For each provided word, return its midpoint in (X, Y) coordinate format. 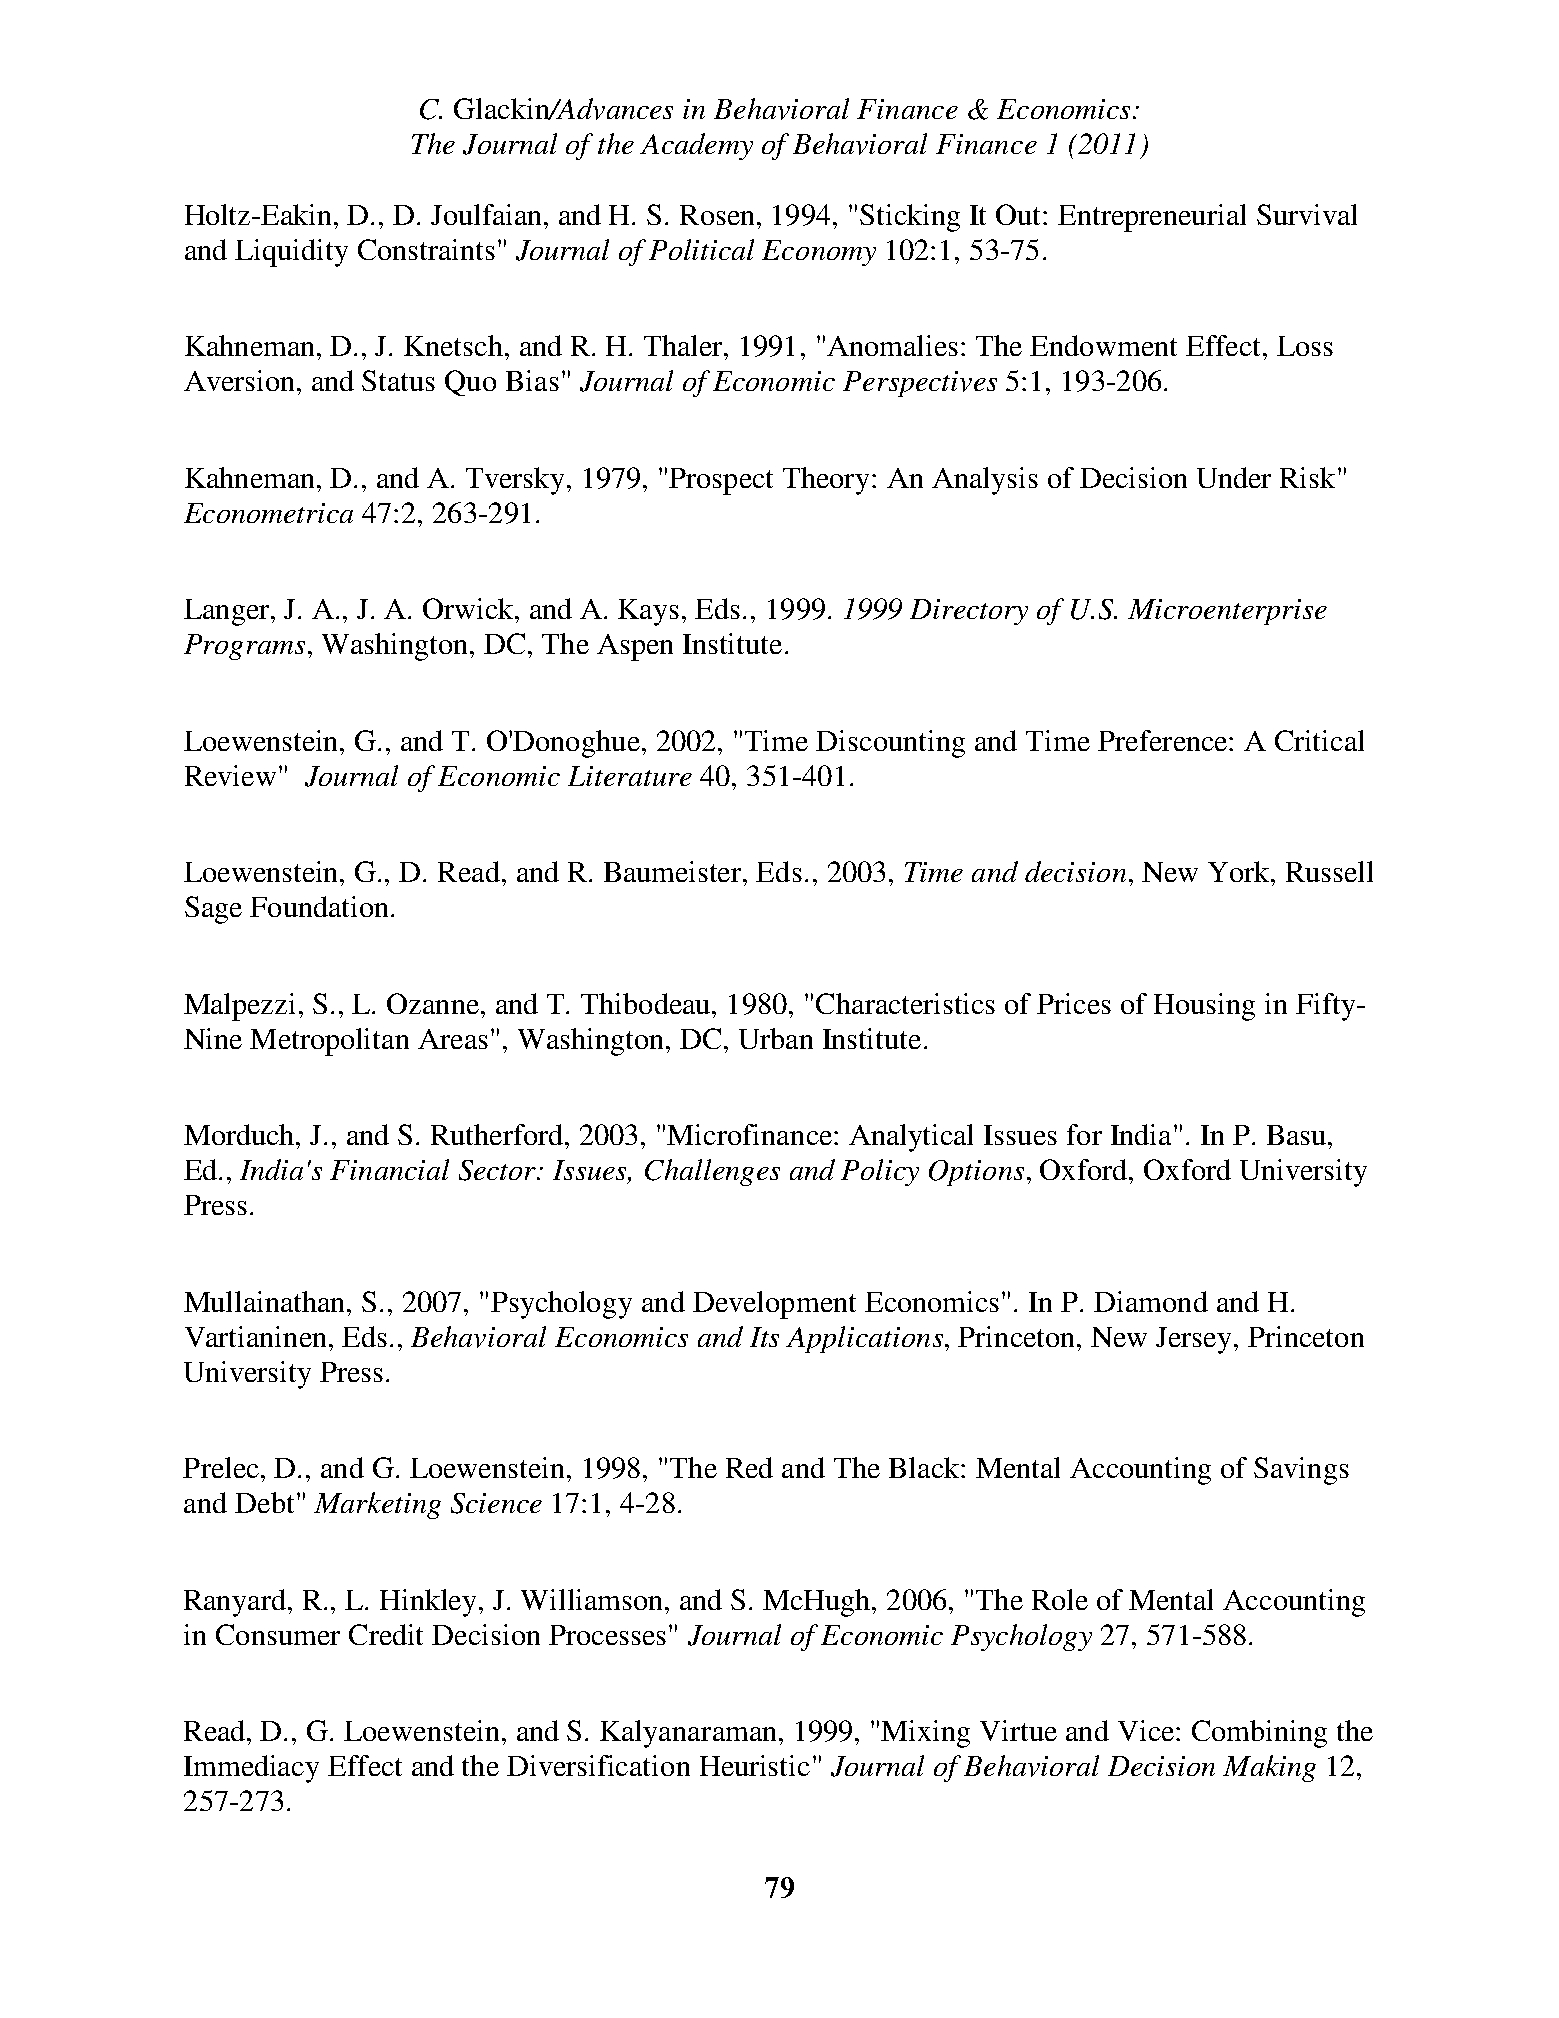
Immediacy (251, 1769)
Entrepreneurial (1152, 218)
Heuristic (755, 1765)
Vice (1147, 1730)
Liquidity (291, 253)
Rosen (719, 215)
